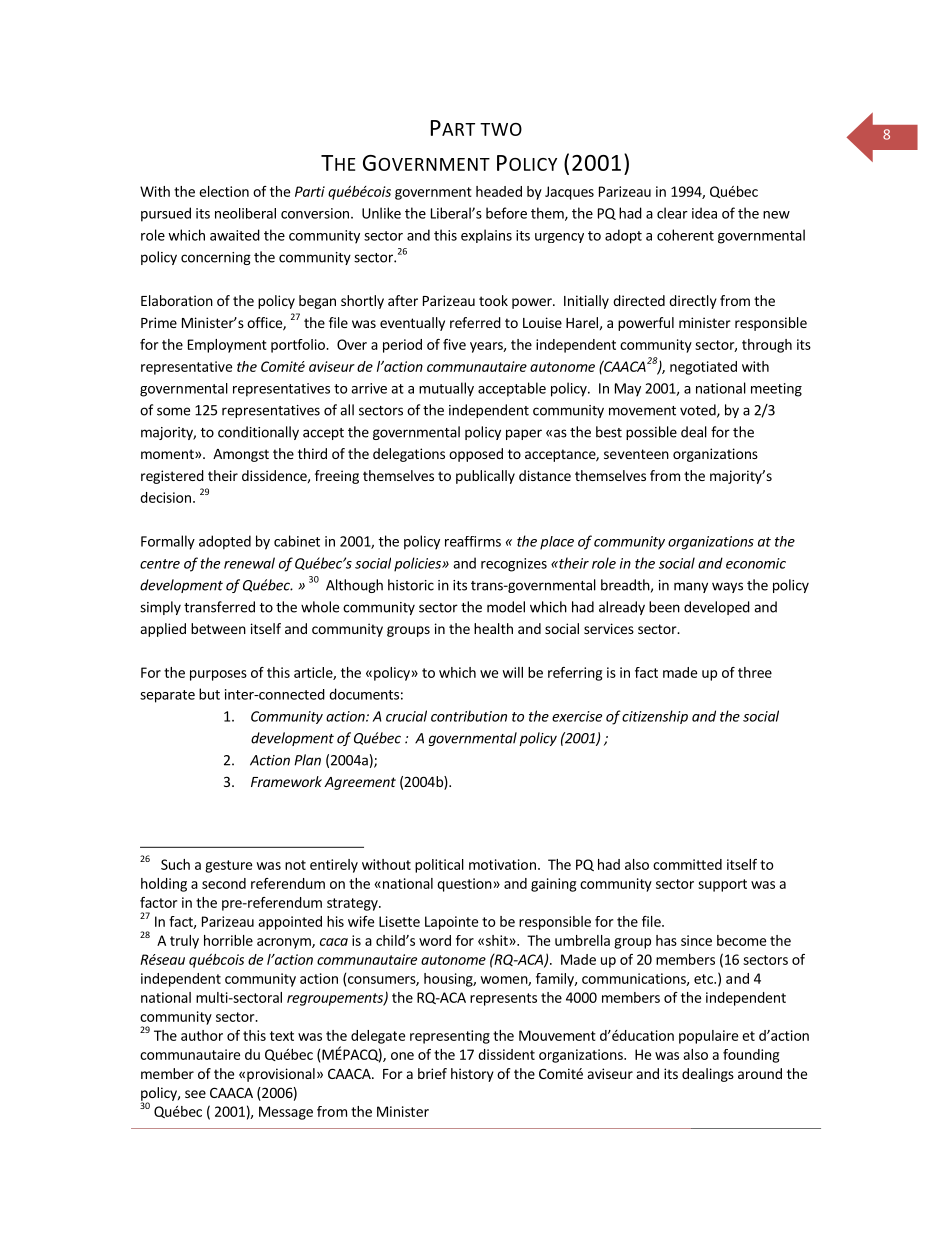 Image resolution: width=952 pixels, height=1233 pixels. What do you see at coordinates (493, 628) in the screenshot?
I see `health` at bounding box center [493, 628].
